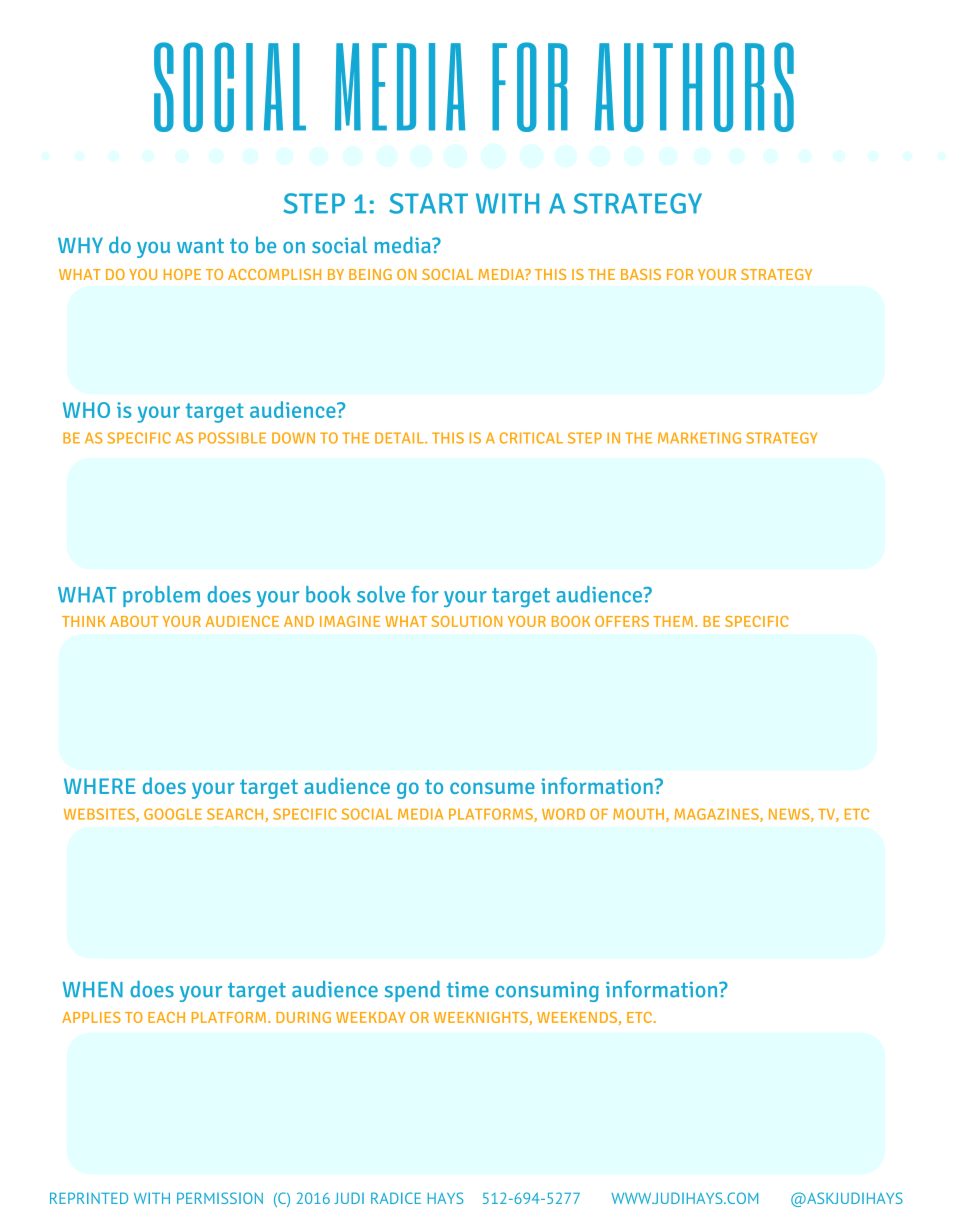 This screenshot has height=1232, width=953. I want to click on START, so click(428, 203).
